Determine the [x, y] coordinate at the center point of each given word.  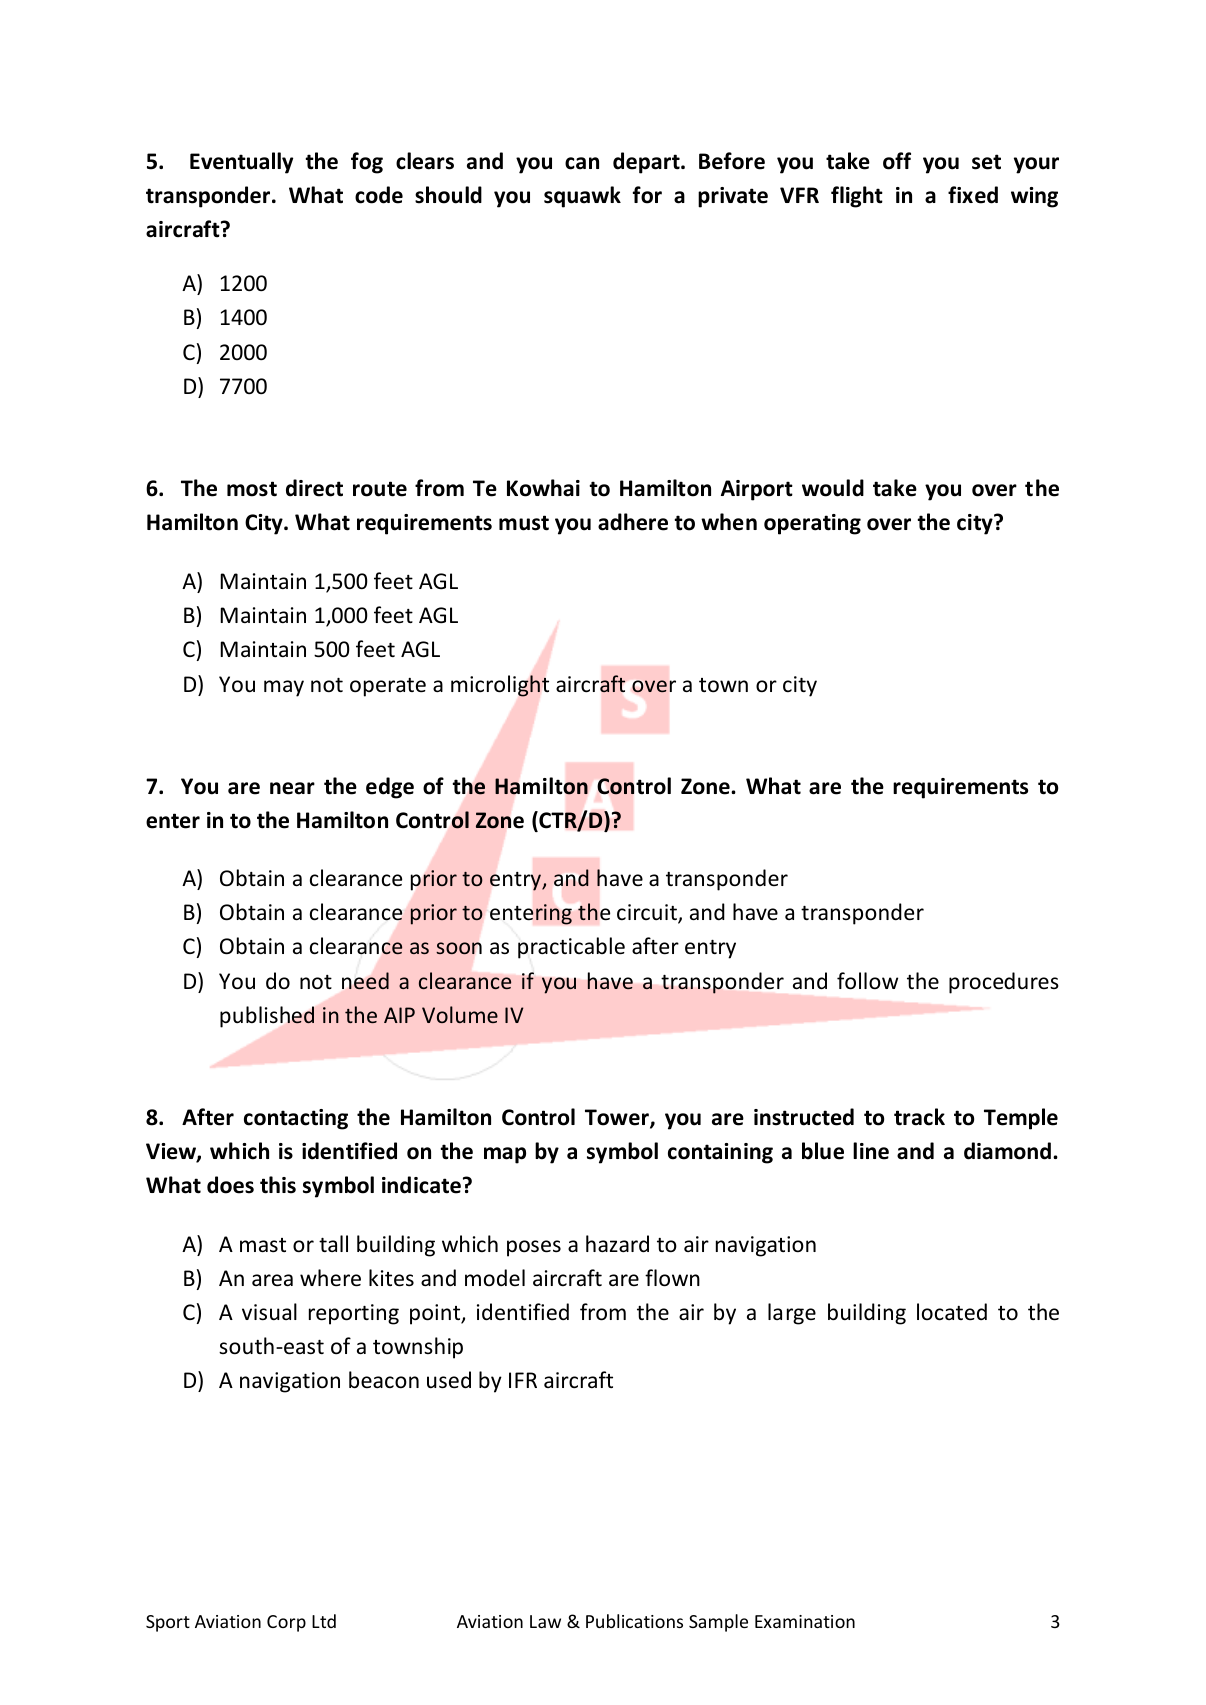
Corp [286, 1623]
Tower [618, 1118]
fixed [973, 195]
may [284, 688]
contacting [296, 1119]
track [919, 1117]
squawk [582, 197]
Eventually [241, 163]
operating [812, 524]
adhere [633, 522]
